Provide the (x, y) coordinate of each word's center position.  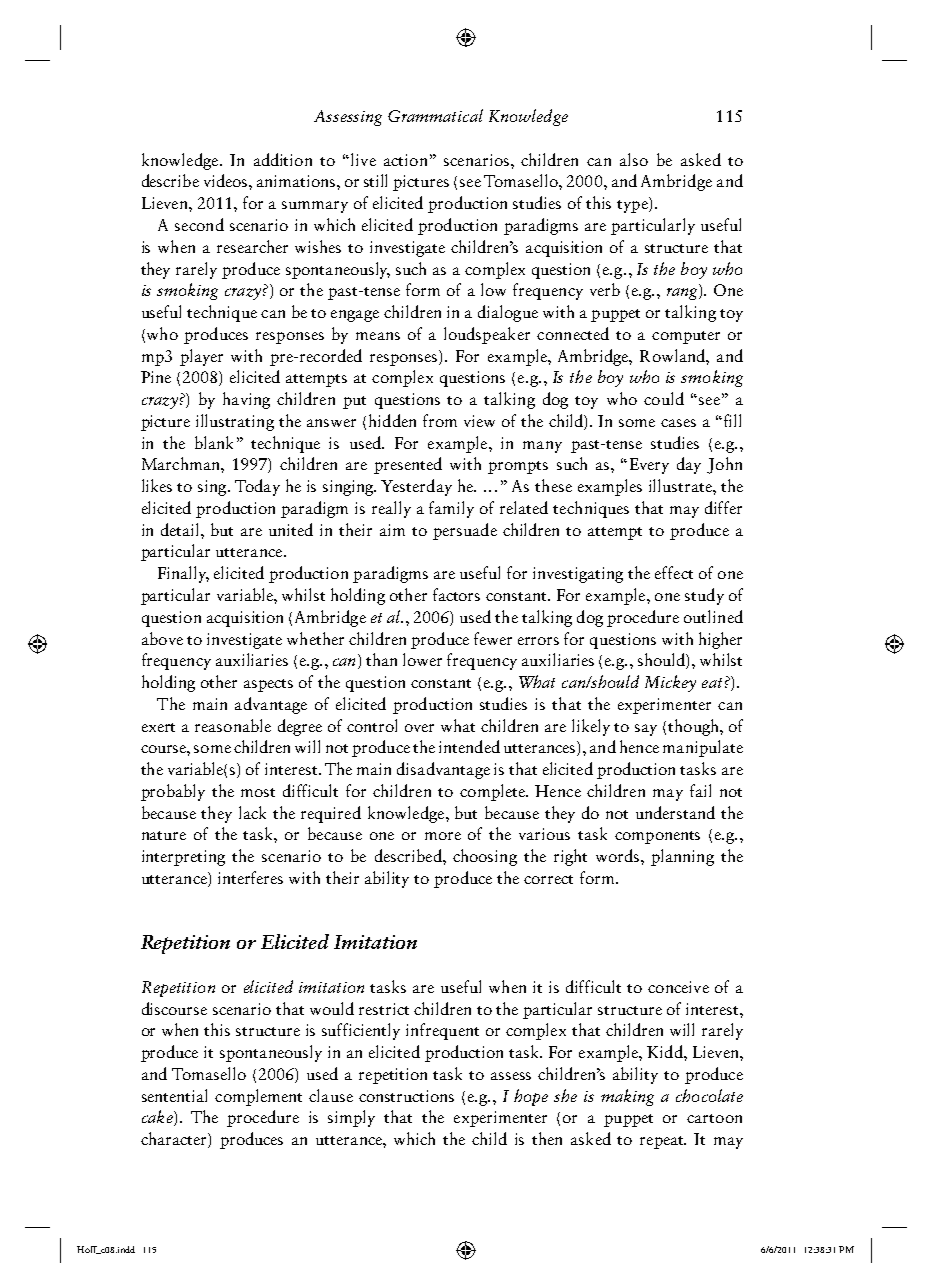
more (443, 836)
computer (686, 337)
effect (674, 572)
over (419, 728)
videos (227, 180)
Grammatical (435, 115)
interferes (250, 877)
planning (682, 857)
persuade (465, 531)
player (201, 357)
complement (258, 1097)
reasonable (233, 725)
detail (181, 529)
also (634, 159)
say (646, 730)
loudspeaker (487, 335)
